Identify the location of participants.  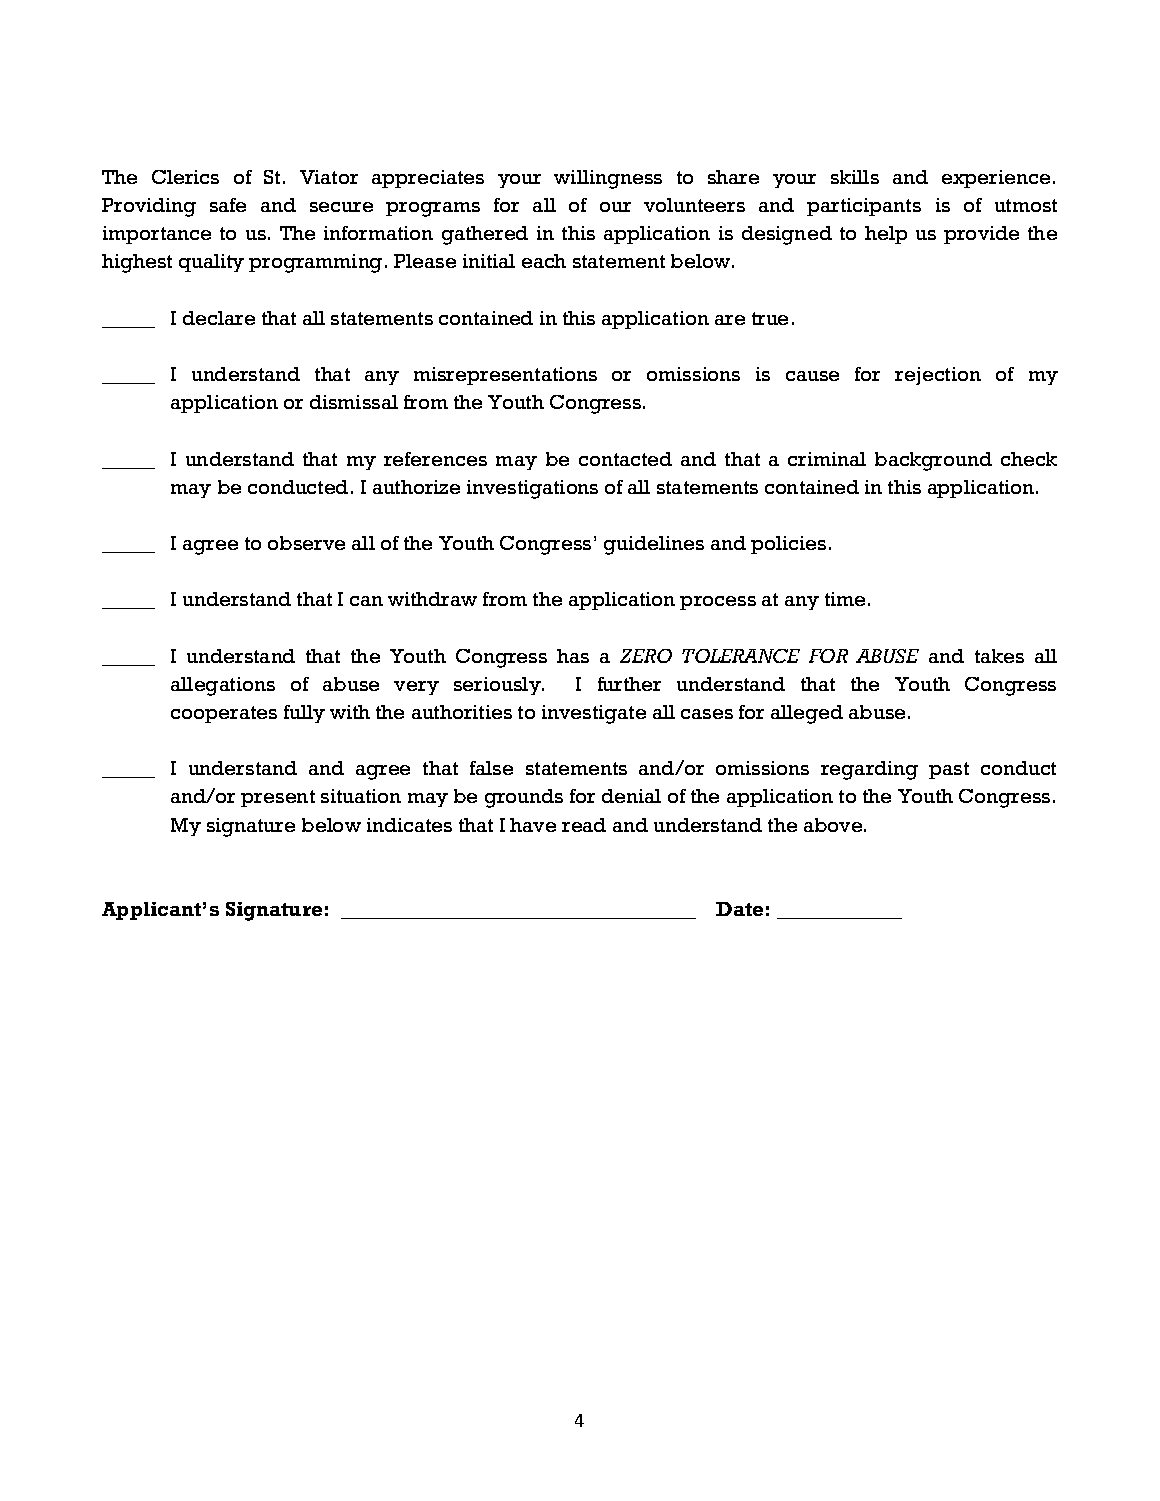
(864, 207).
